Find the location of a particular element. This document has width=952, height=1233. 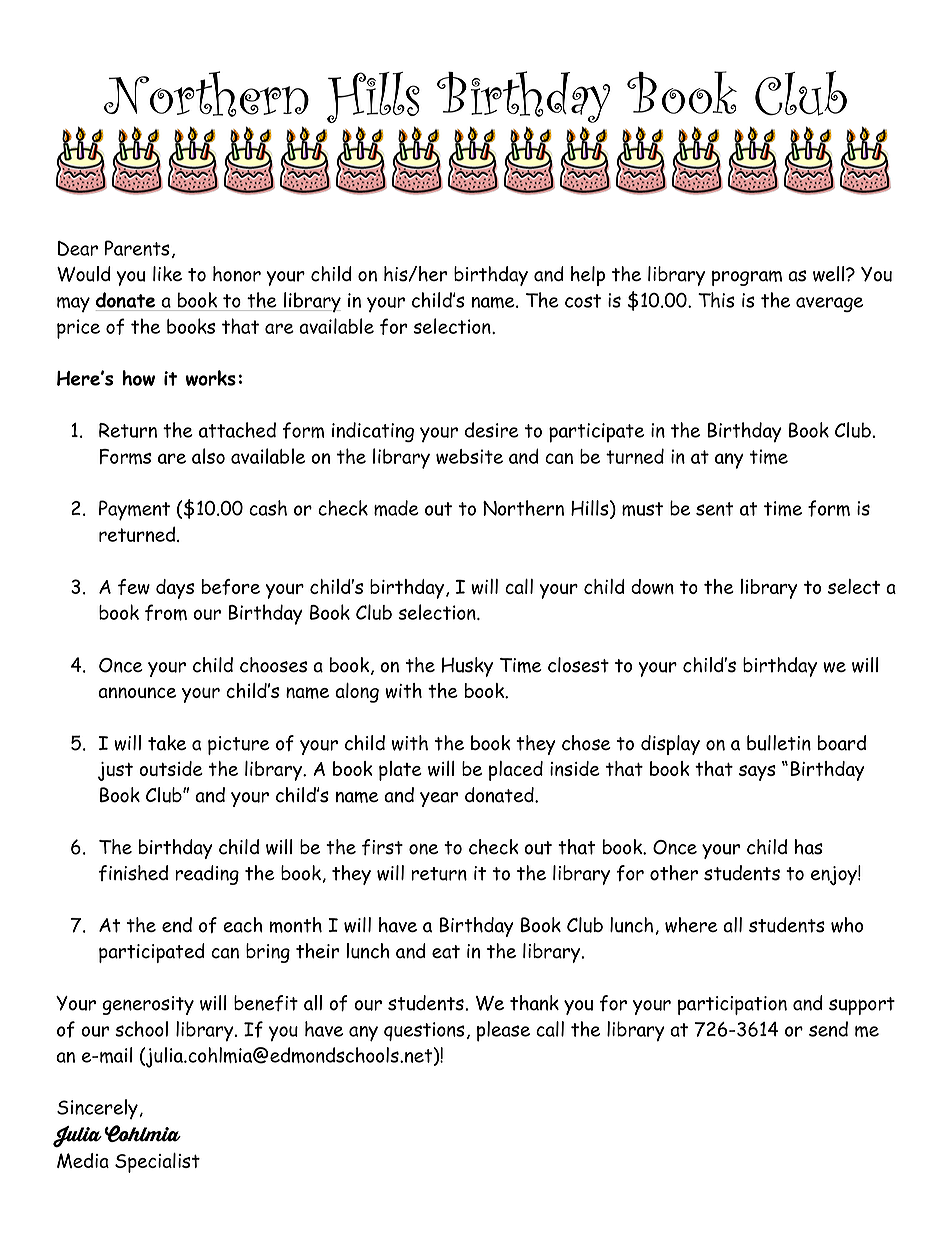

announce is located at coordinates (137, 692).
